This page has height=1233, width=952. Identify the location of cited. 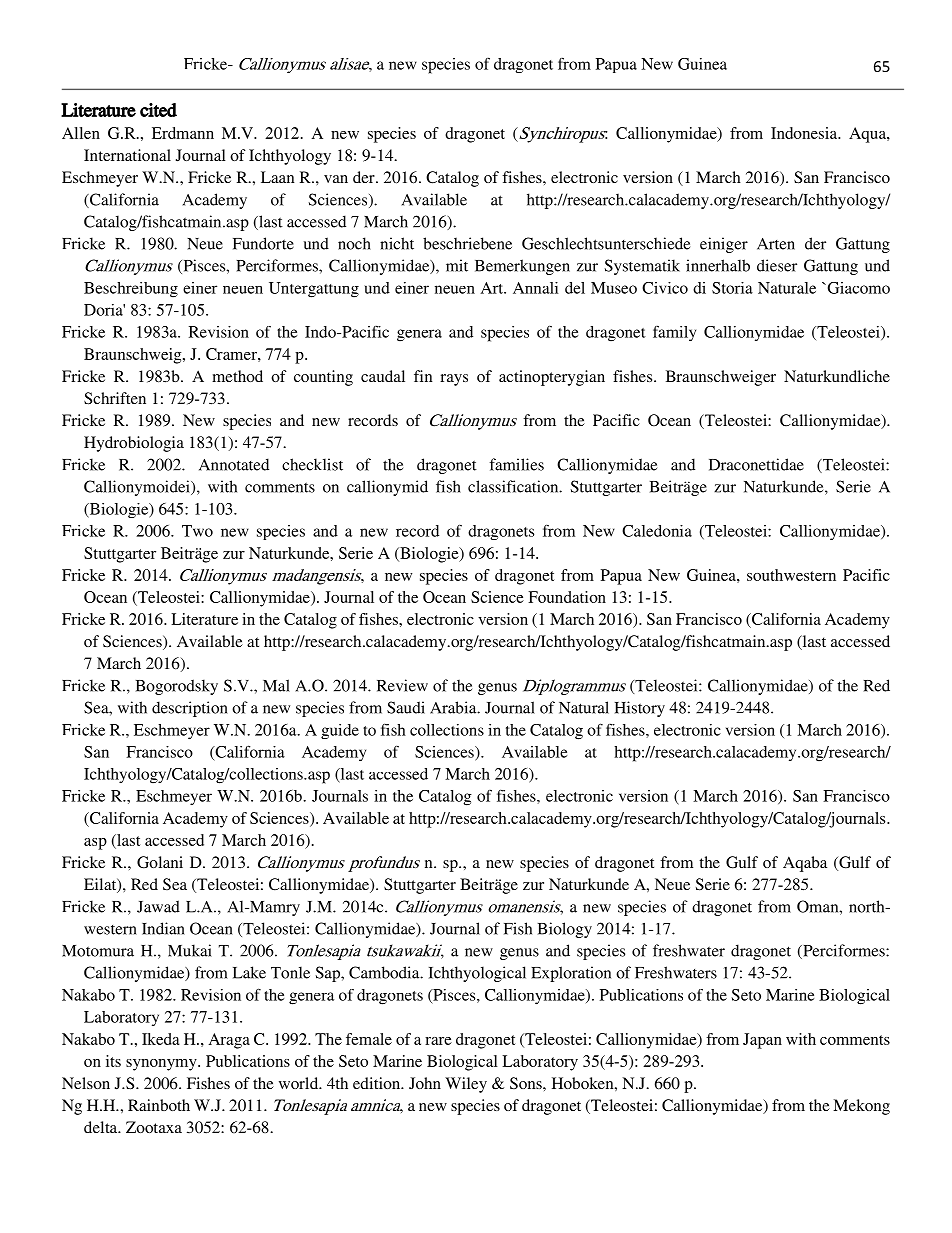
(158, 110).
